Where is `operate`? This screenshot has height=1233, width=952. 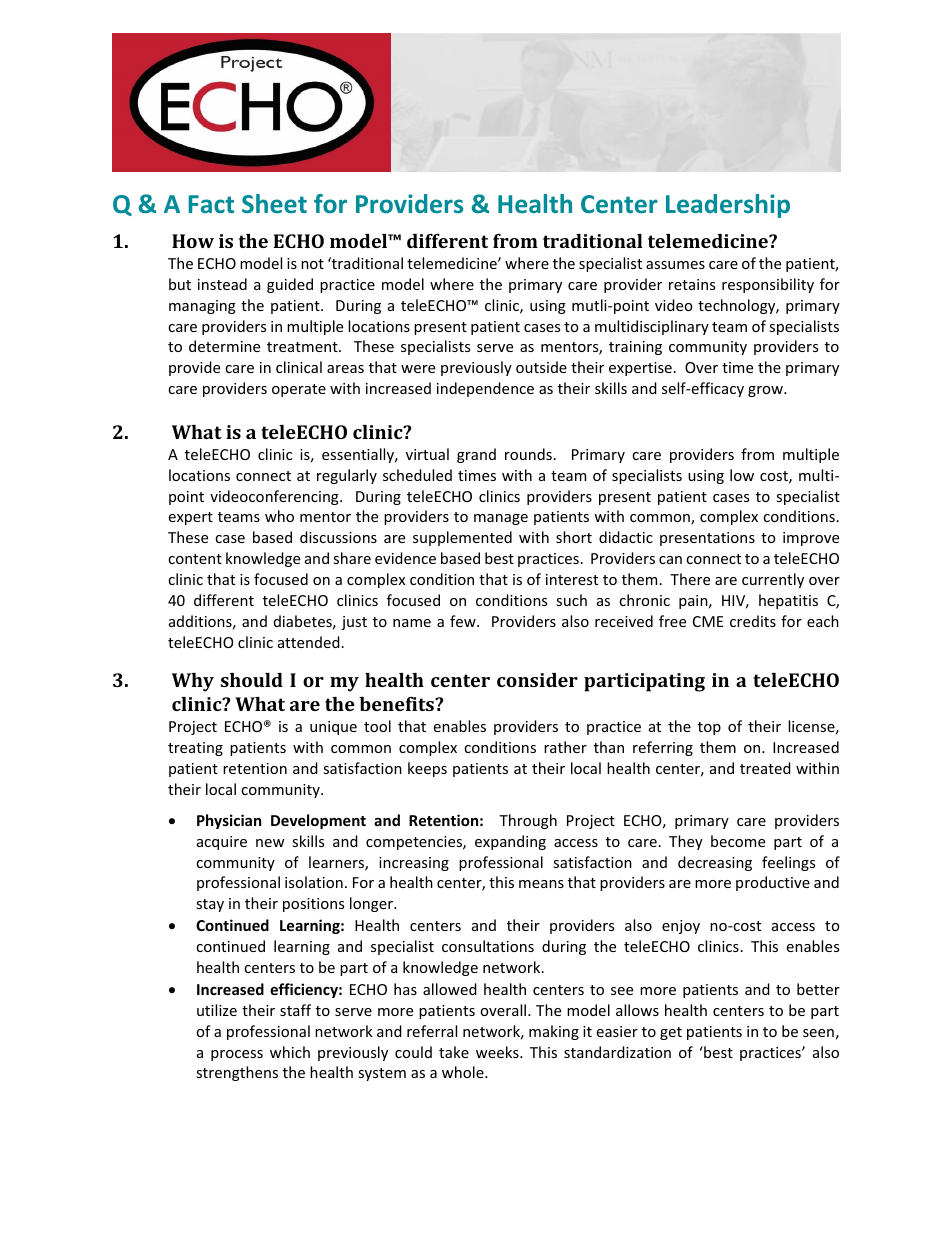 operate is located at coordinates (299, 390).
